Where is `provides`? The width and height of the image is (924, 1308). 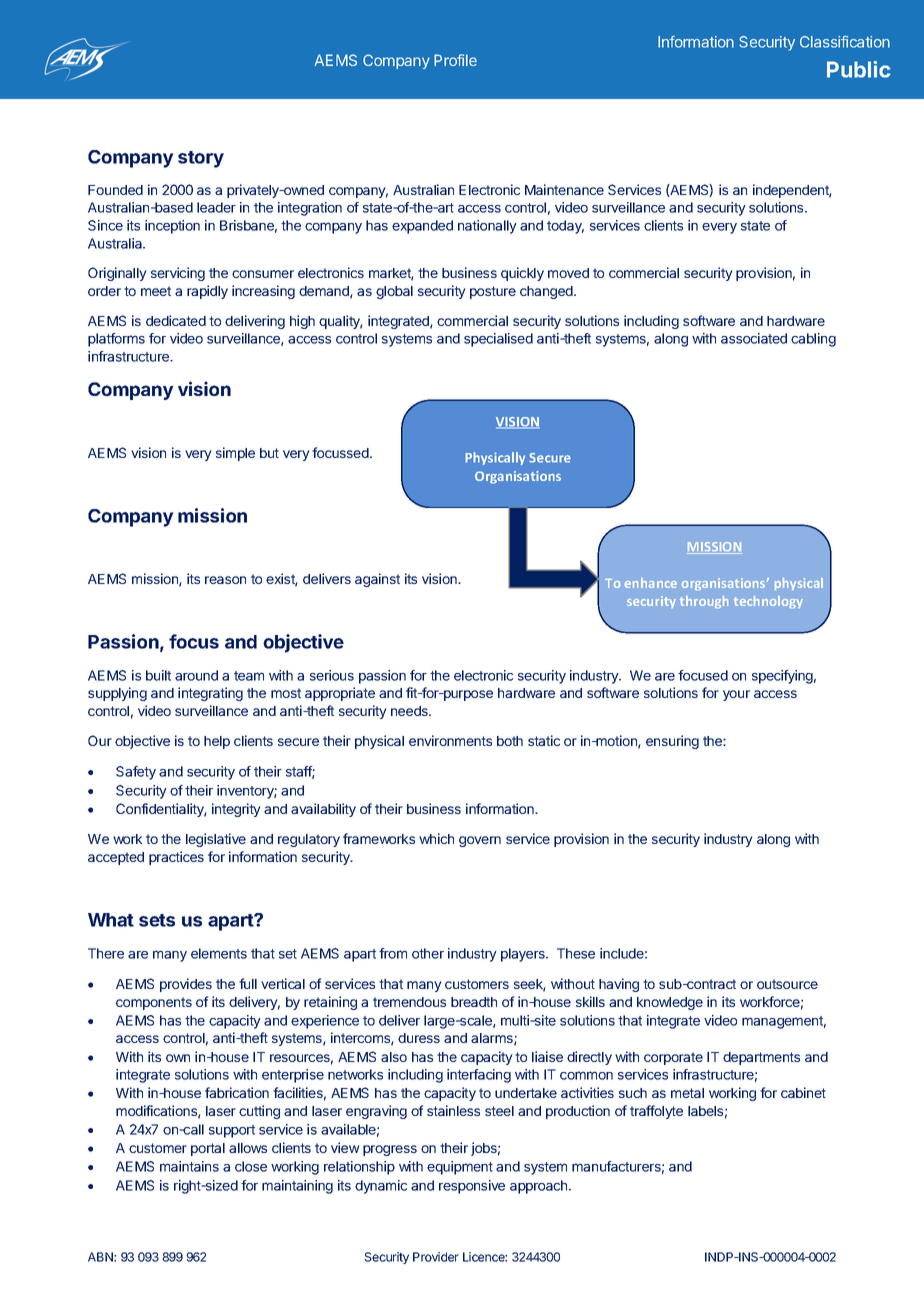 provides is located at coordinates (186, 985).
